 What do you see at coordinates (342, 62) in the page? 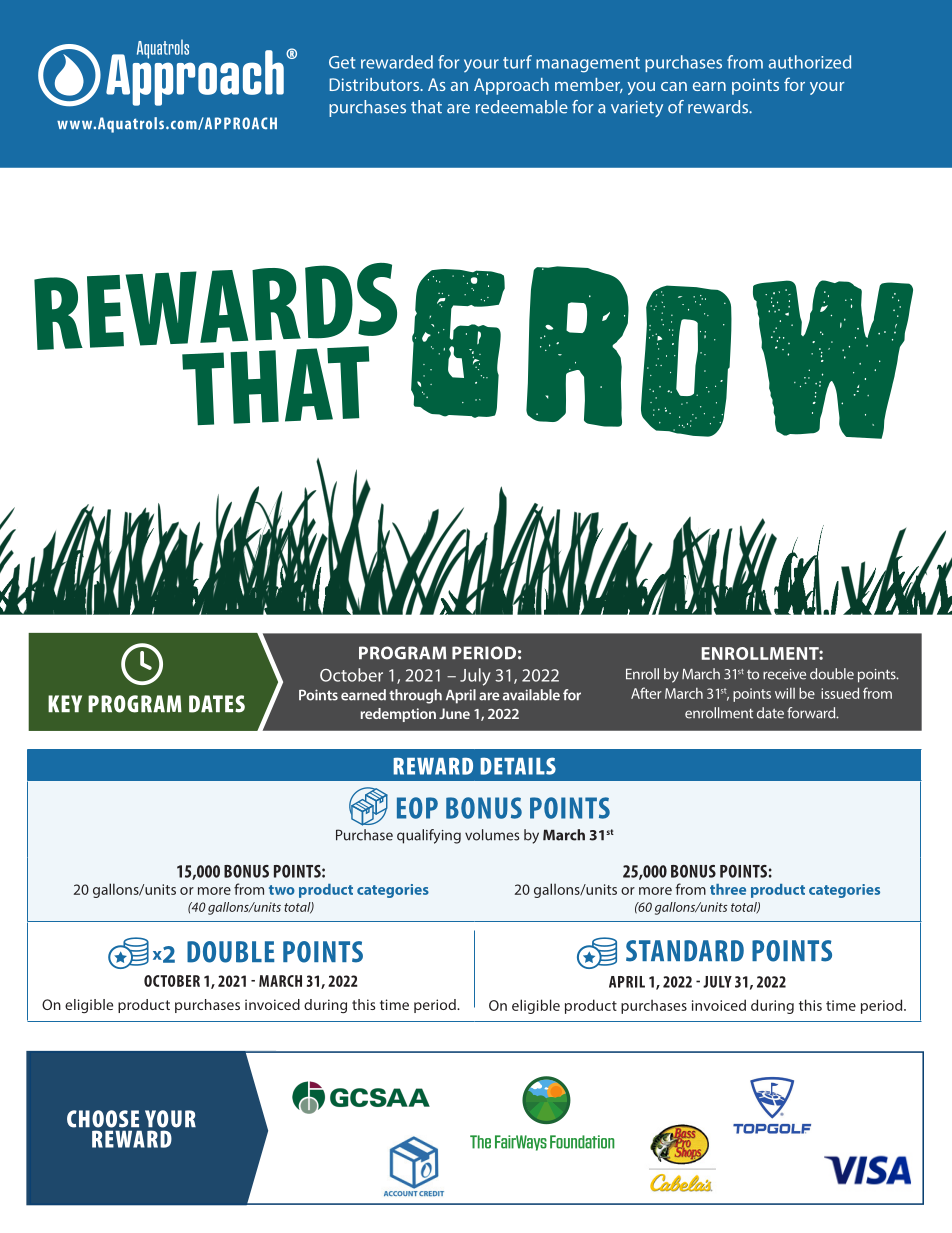
I see `Get` at bounding box center [342, 62].
